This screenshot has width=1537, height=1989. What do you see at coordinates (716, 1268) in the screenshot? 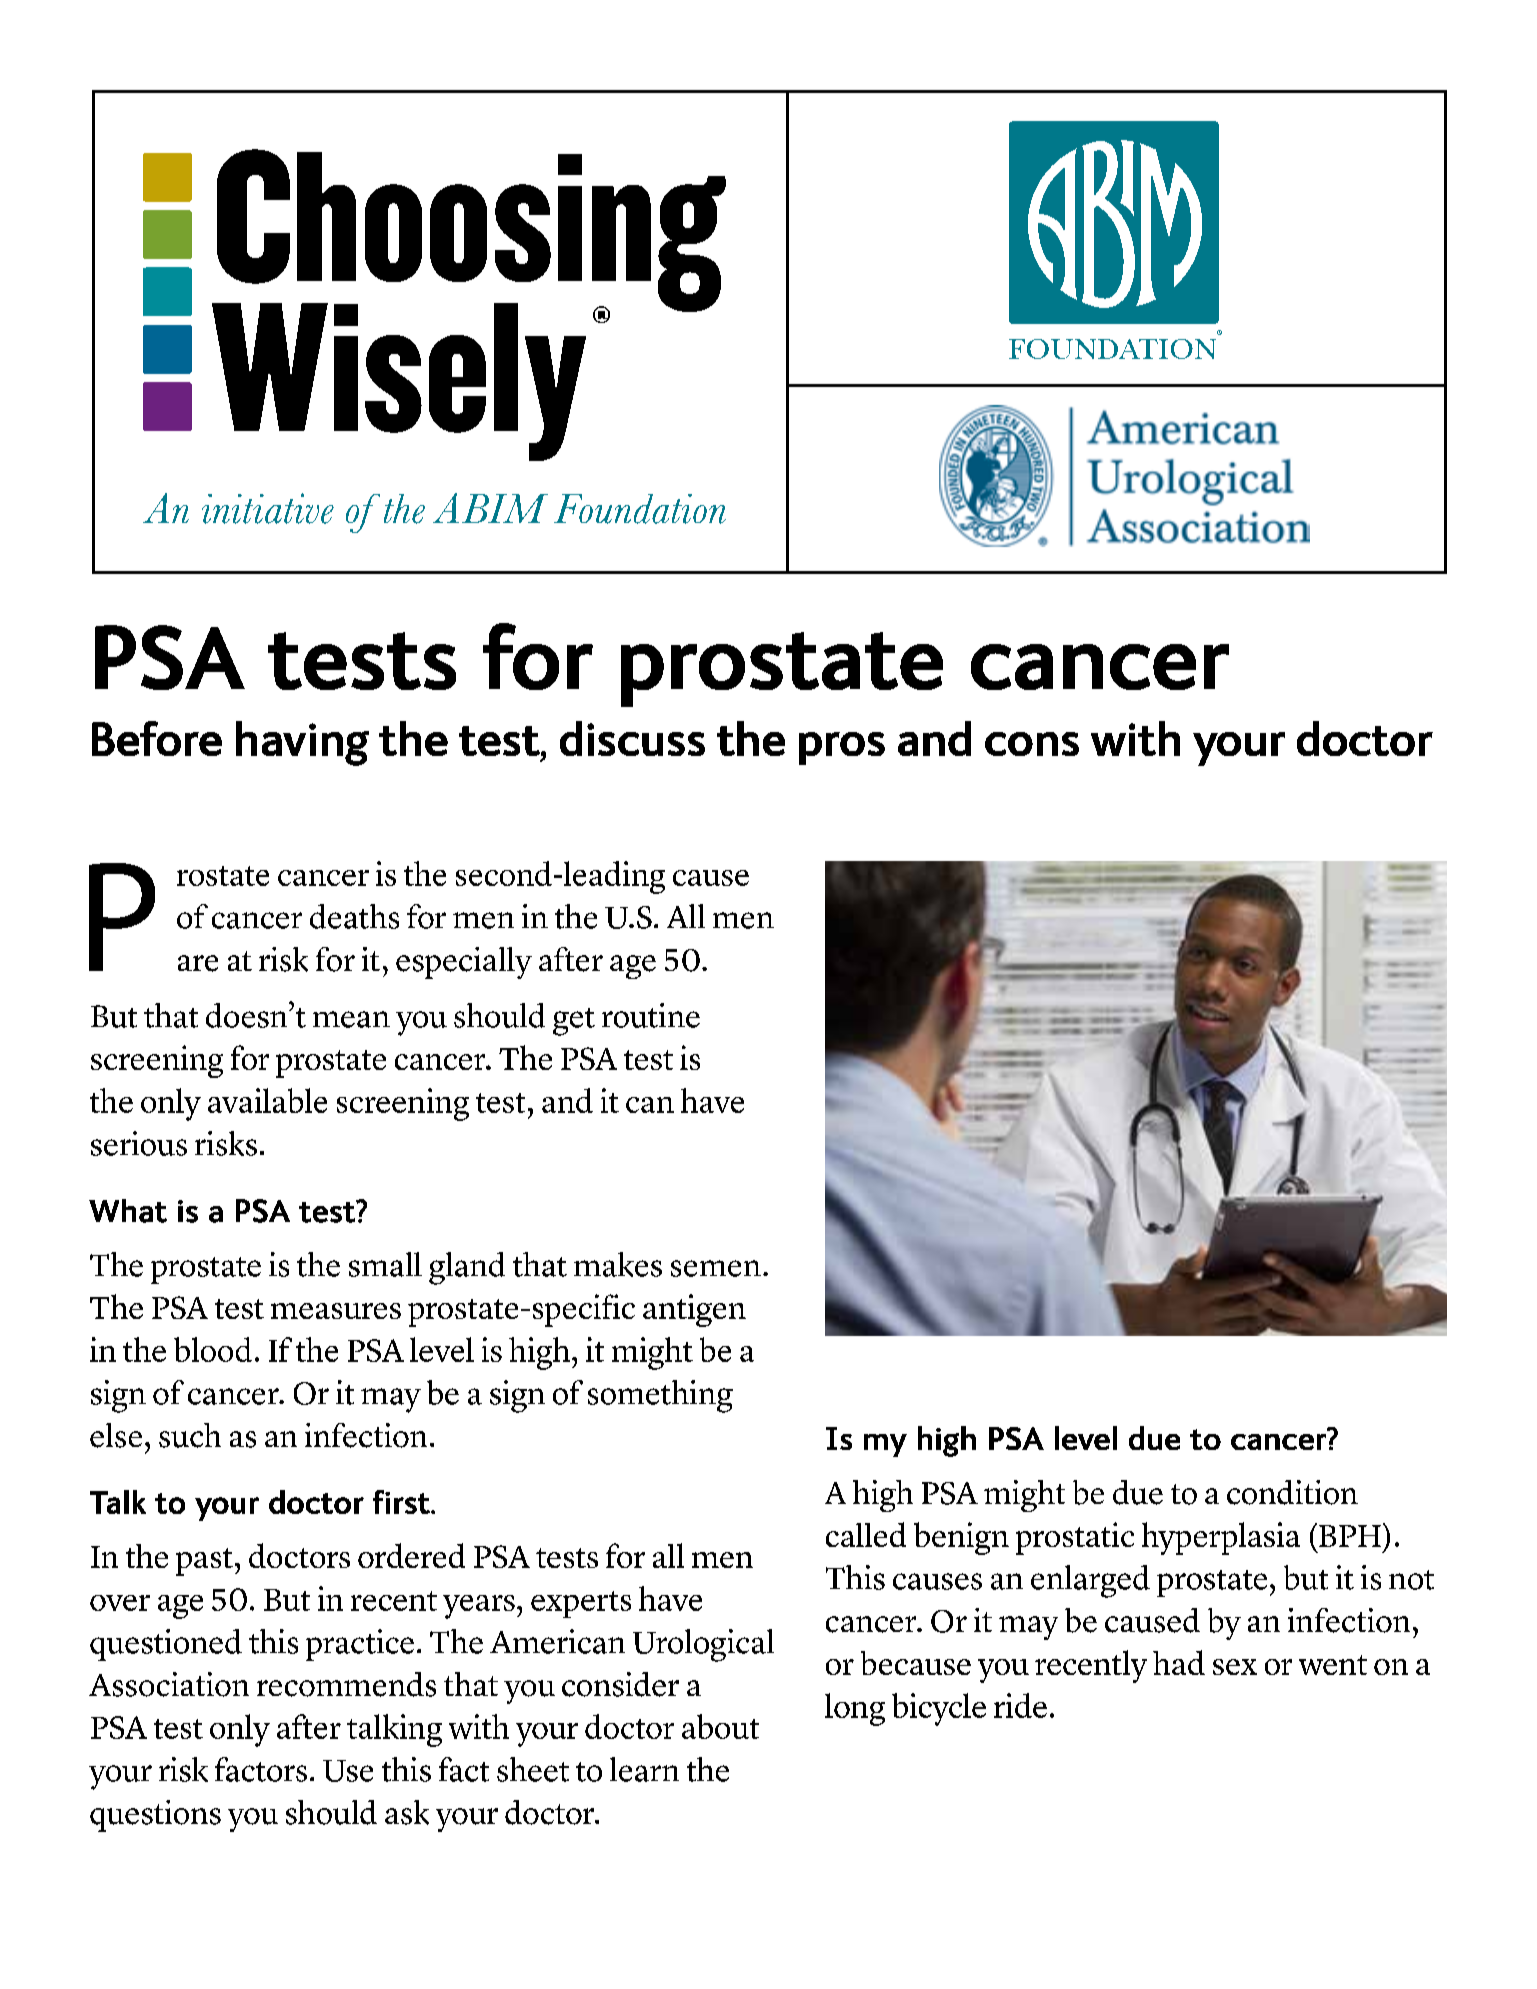
I see `semen` at bounding box center [716, 1268].
